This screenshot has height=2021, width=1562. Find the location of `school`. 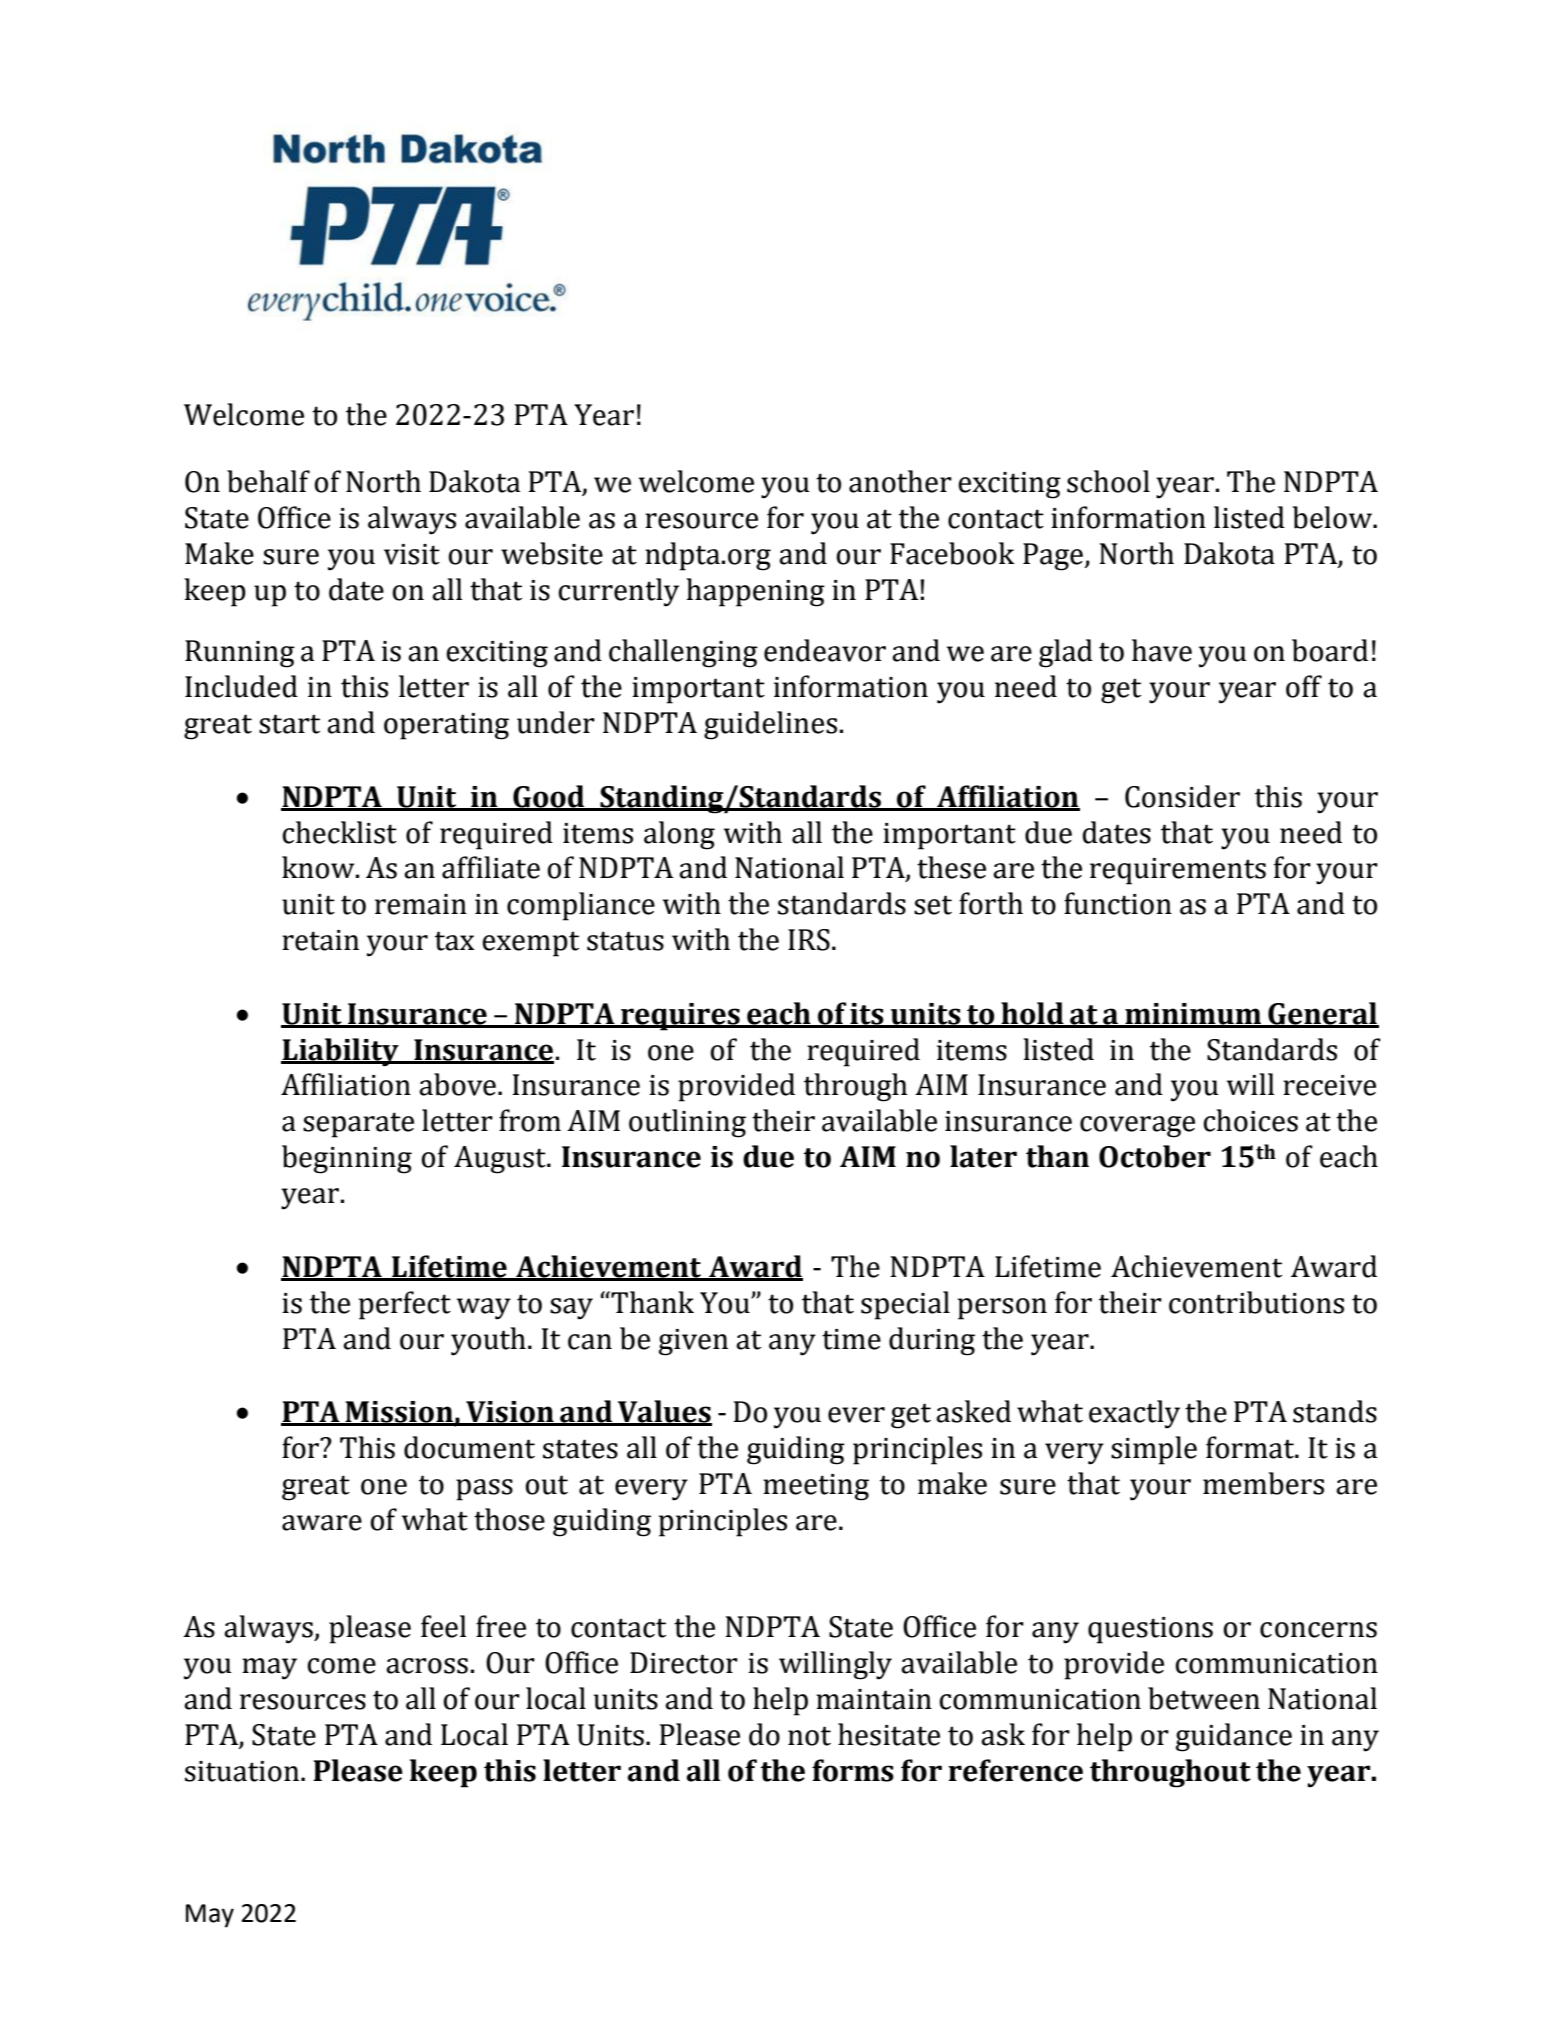

school is located at coordinates (1108, 481).
